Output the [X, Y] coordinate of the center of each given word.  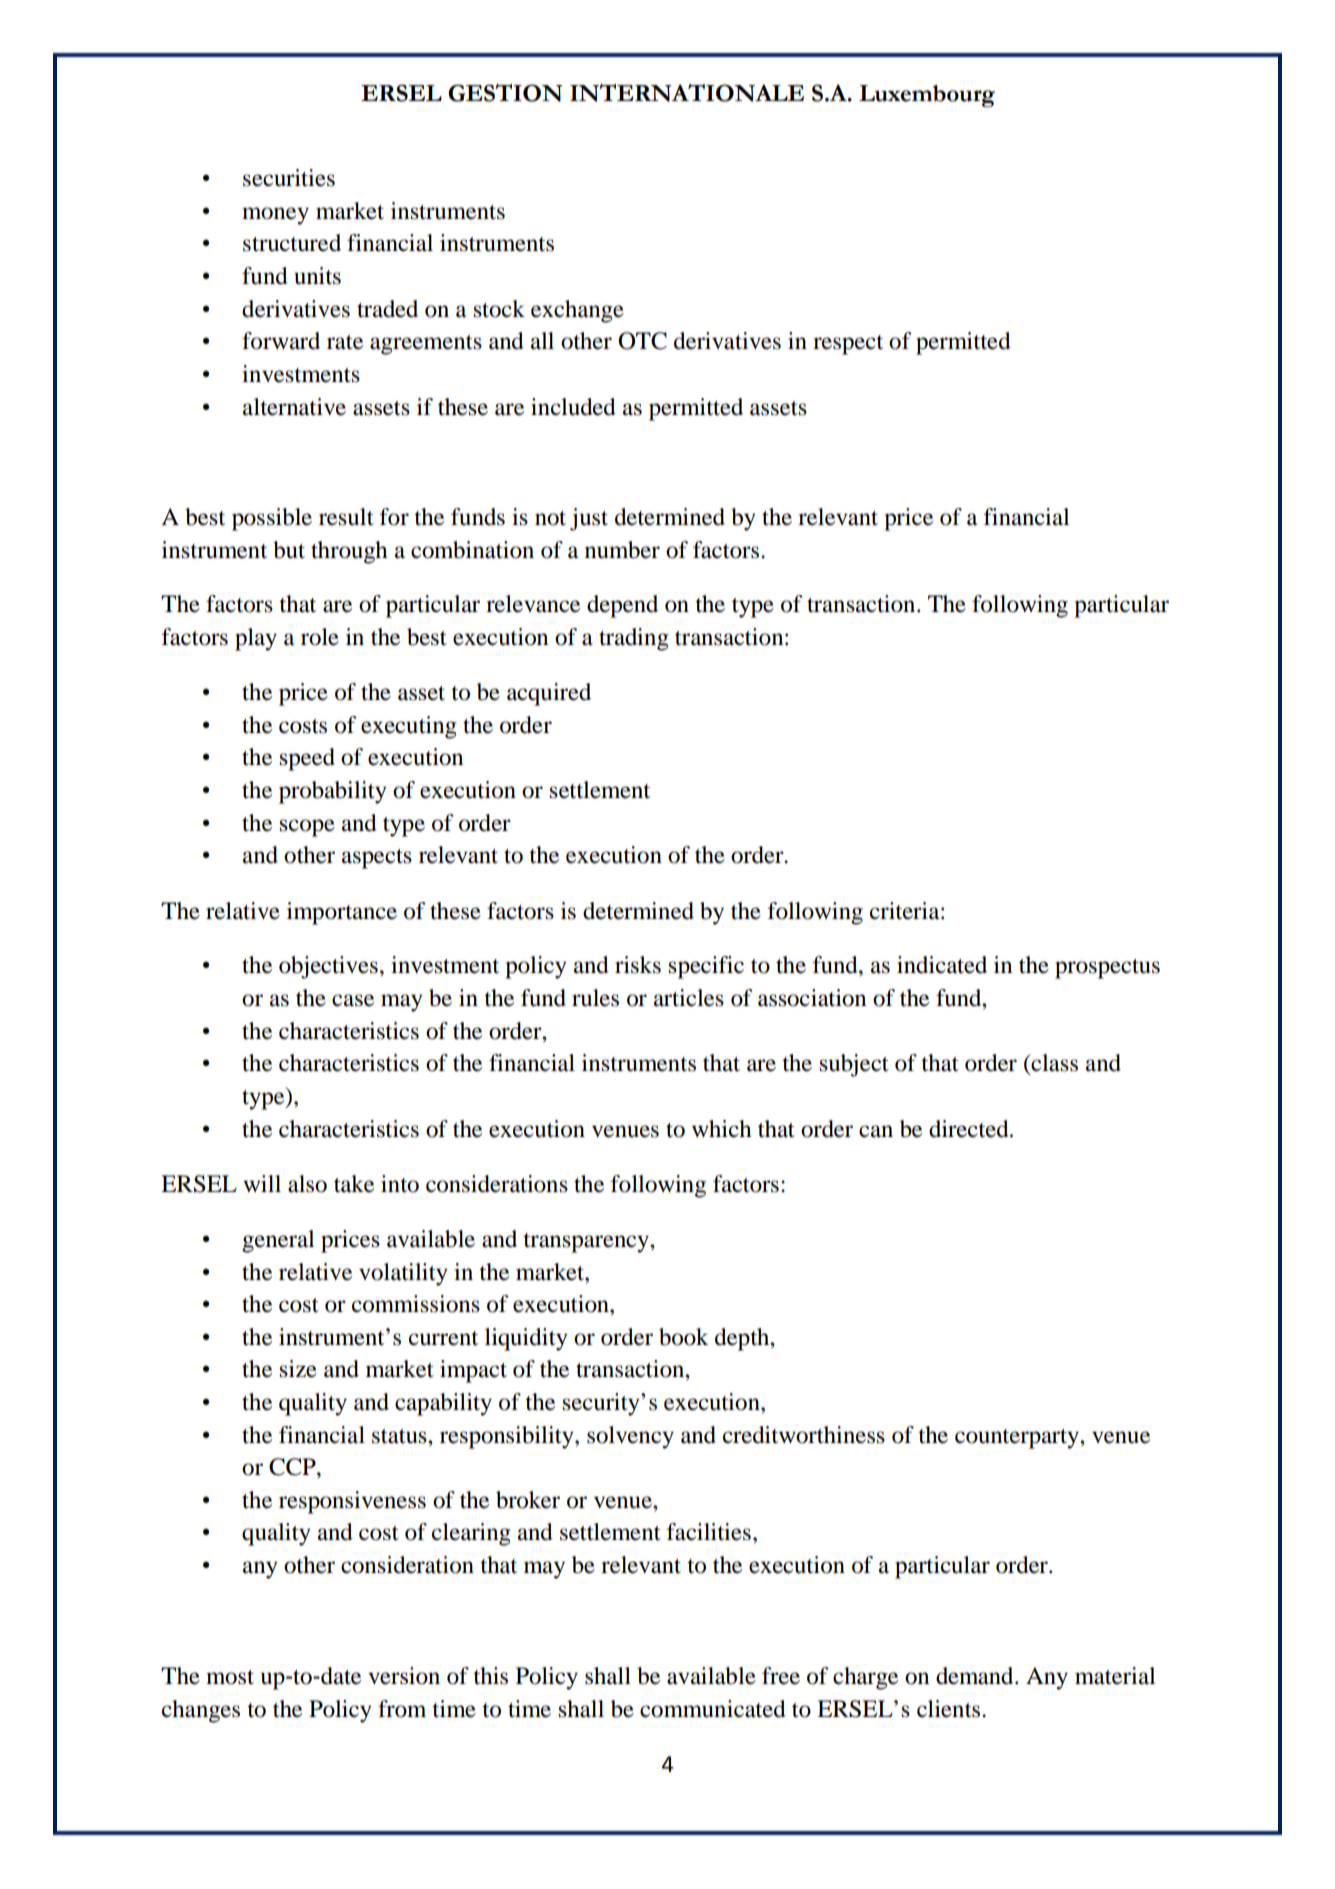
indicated [942, 965]
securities [289, 178]
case [353, 1000]
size [298, 1369]
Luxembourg [927, 96]
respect [848, 345]
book [684, 1337]
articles [689, 998]
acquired [549, 694]
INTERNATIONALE [687, 93]
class [1053, 1064]
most [230, 1677]
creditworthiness [804, 1435]
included [573, 407]
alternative [294, 407]
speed [307, 759]
